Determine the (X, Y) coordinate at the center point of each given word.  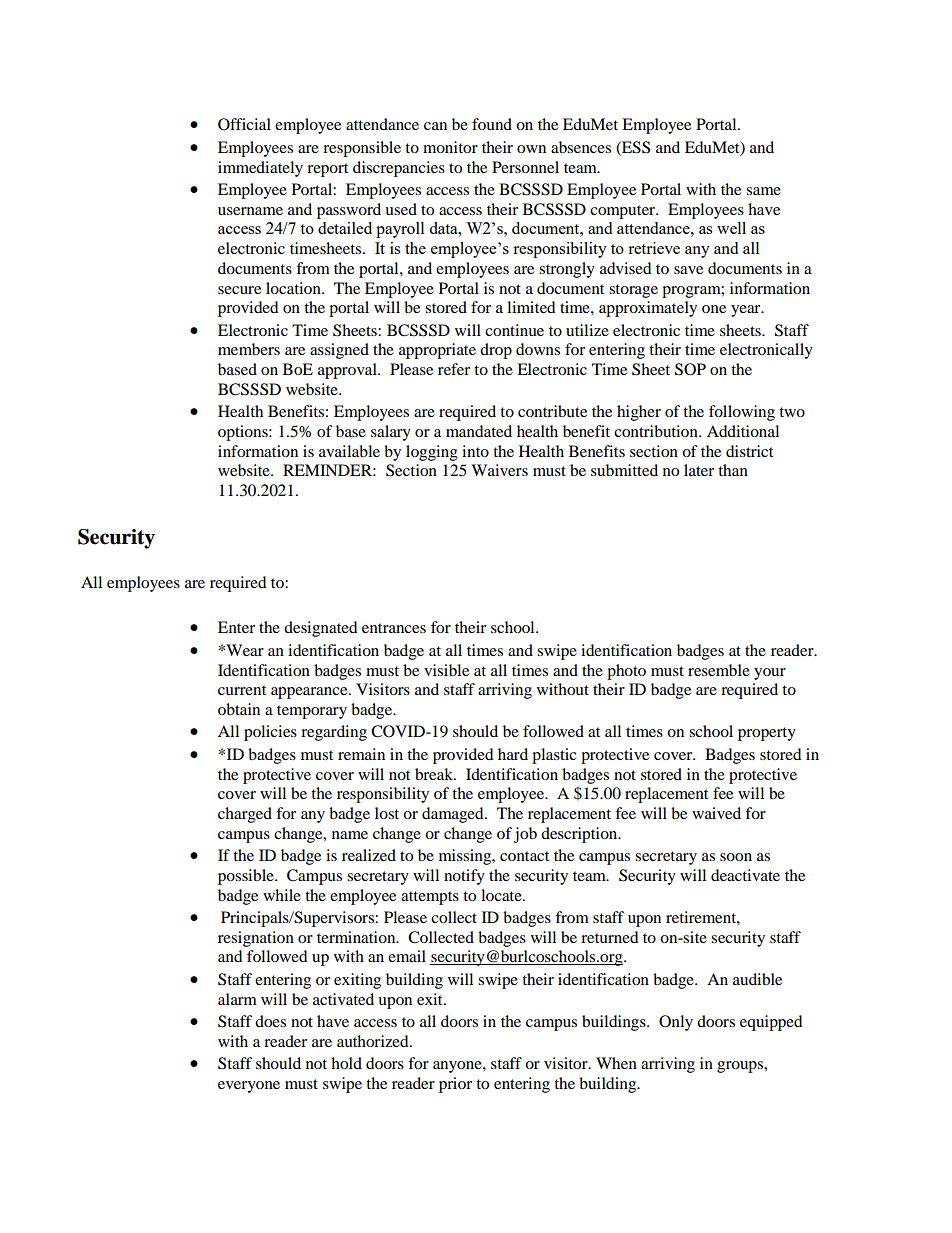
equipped (771, 1023)
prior (455, 1085)
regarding (334, 733)
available (349, 451)
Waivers (499, 470)
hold (346, 1063)
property (767, 734)
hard (513, 754)
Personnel (525, 167)
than (733, 470)
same (763, 191)
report (327, 170)
